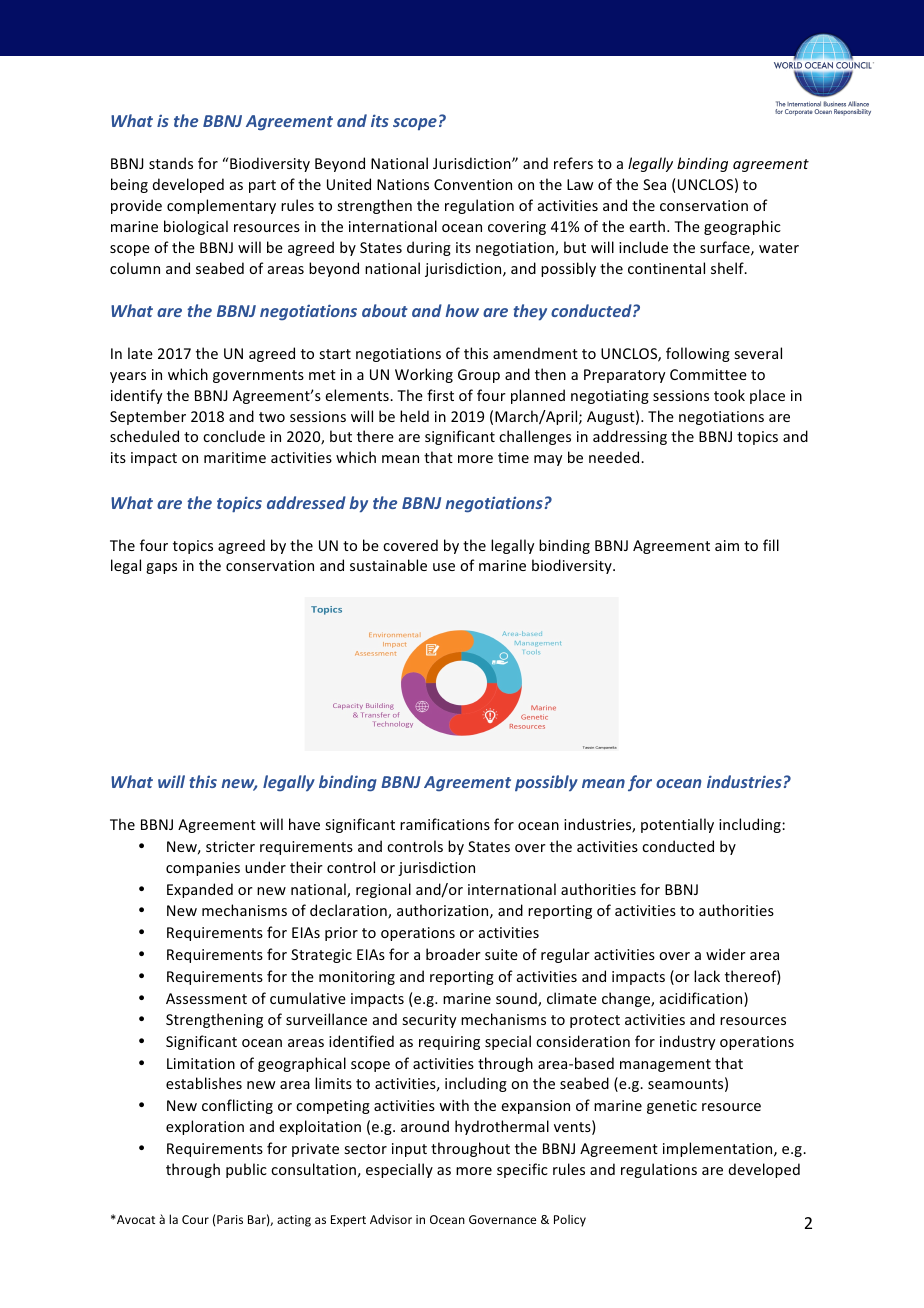 Image resolution: width=924 pixels, height=1308 pixels. Describe the element at coordinates (647, 226) in the document. I see `earth` at that location.
